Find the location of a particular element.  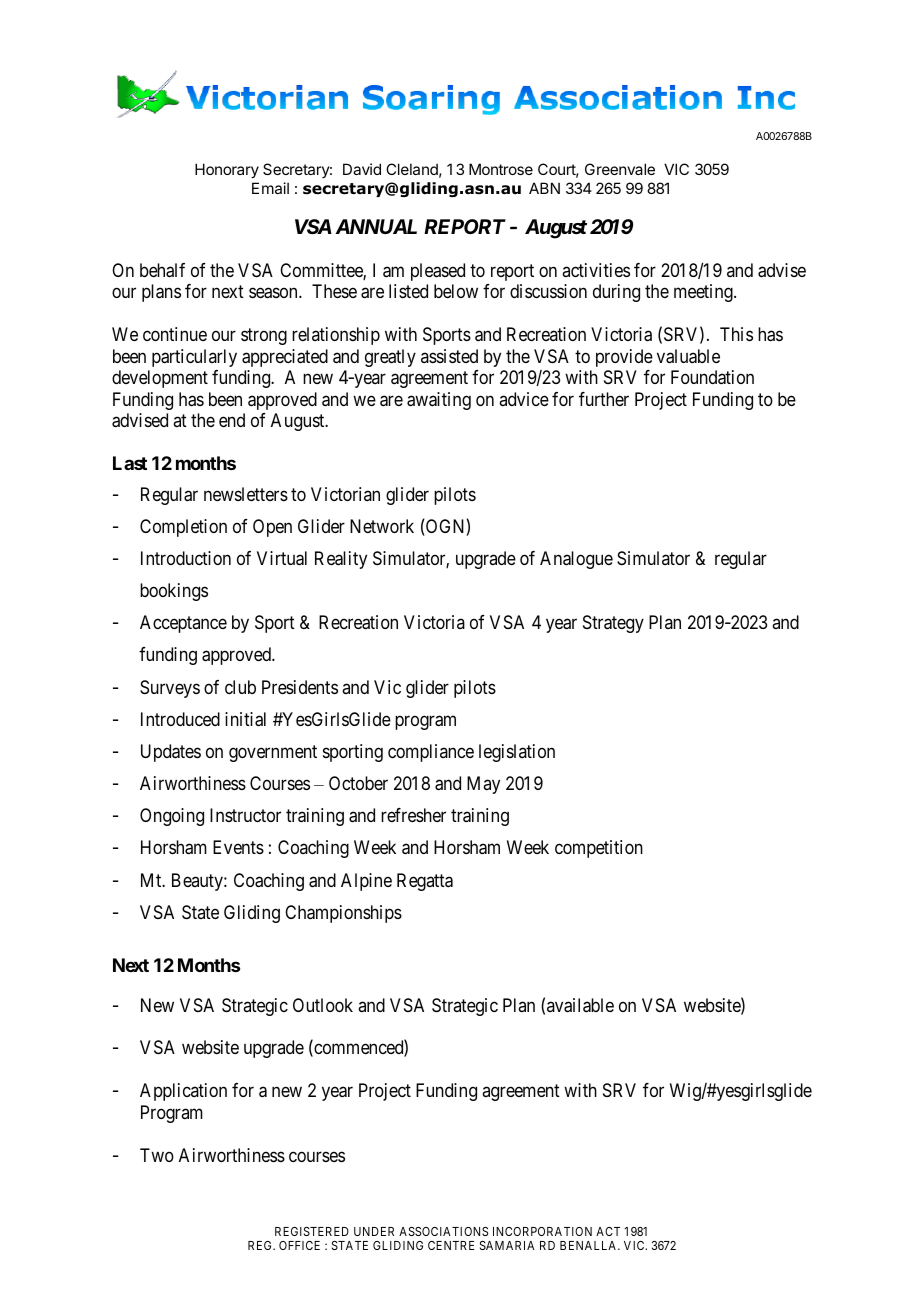

Strategy is located at coordinates (613, 624).
